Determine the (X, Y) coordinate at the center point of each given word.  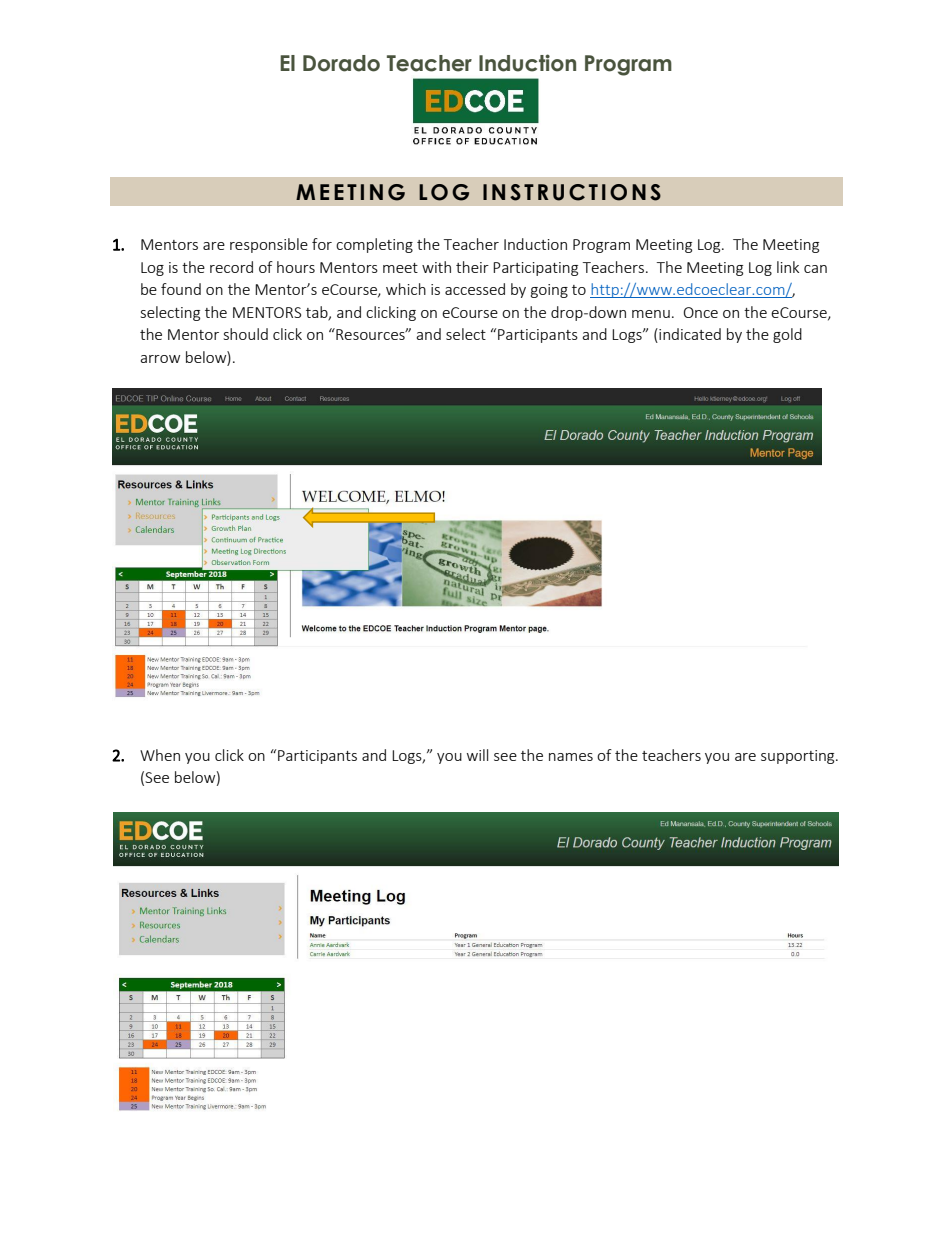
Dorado (341, 63)
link (788, 267)
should (246, 334)
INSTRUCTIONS (572, 192)
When (160, 755)
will (477, 755)
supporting (799, 757)
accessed (475, 289)
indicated (689, 335)
